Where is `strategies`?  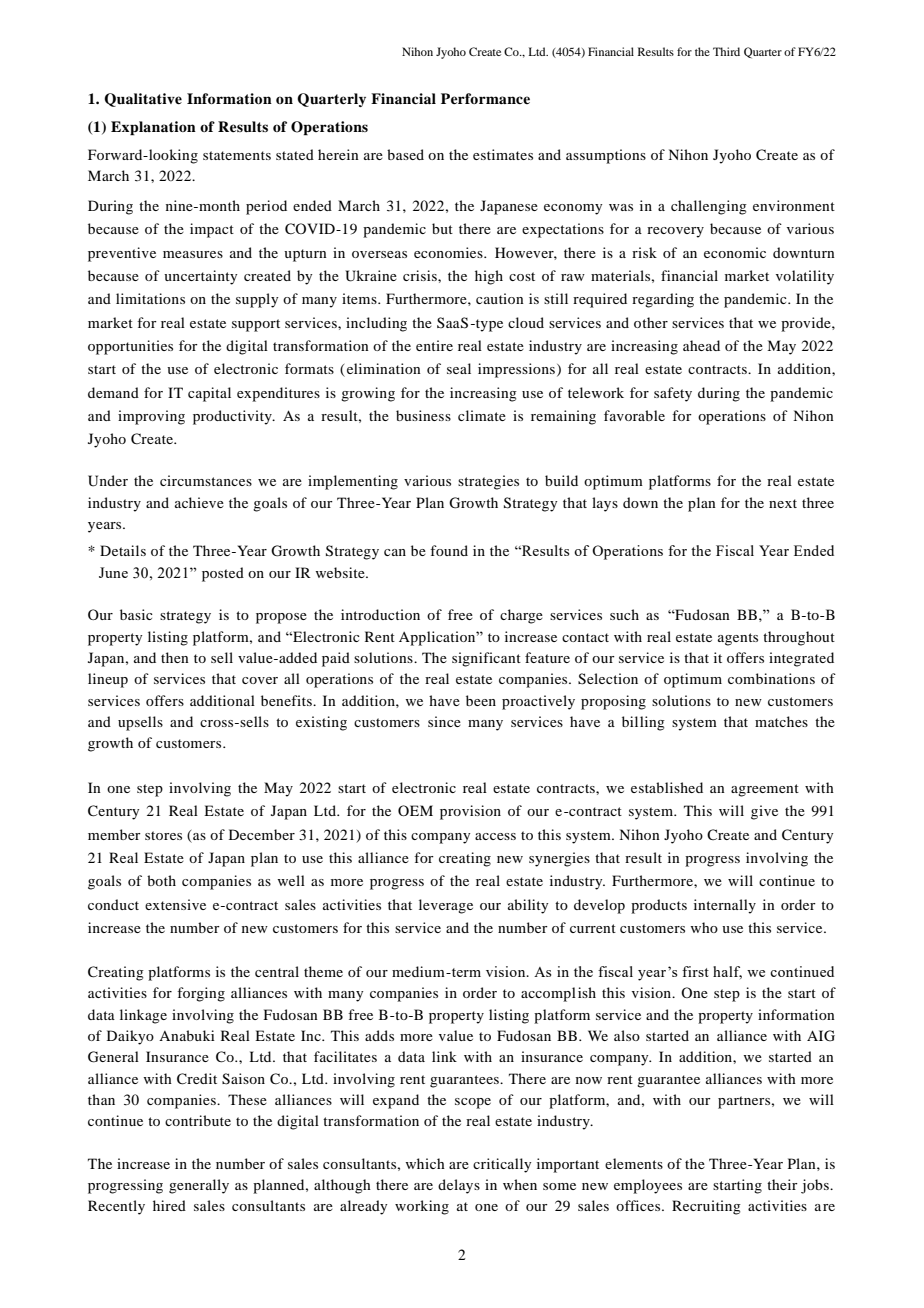
strategies is located at coordinates (488, 482).
